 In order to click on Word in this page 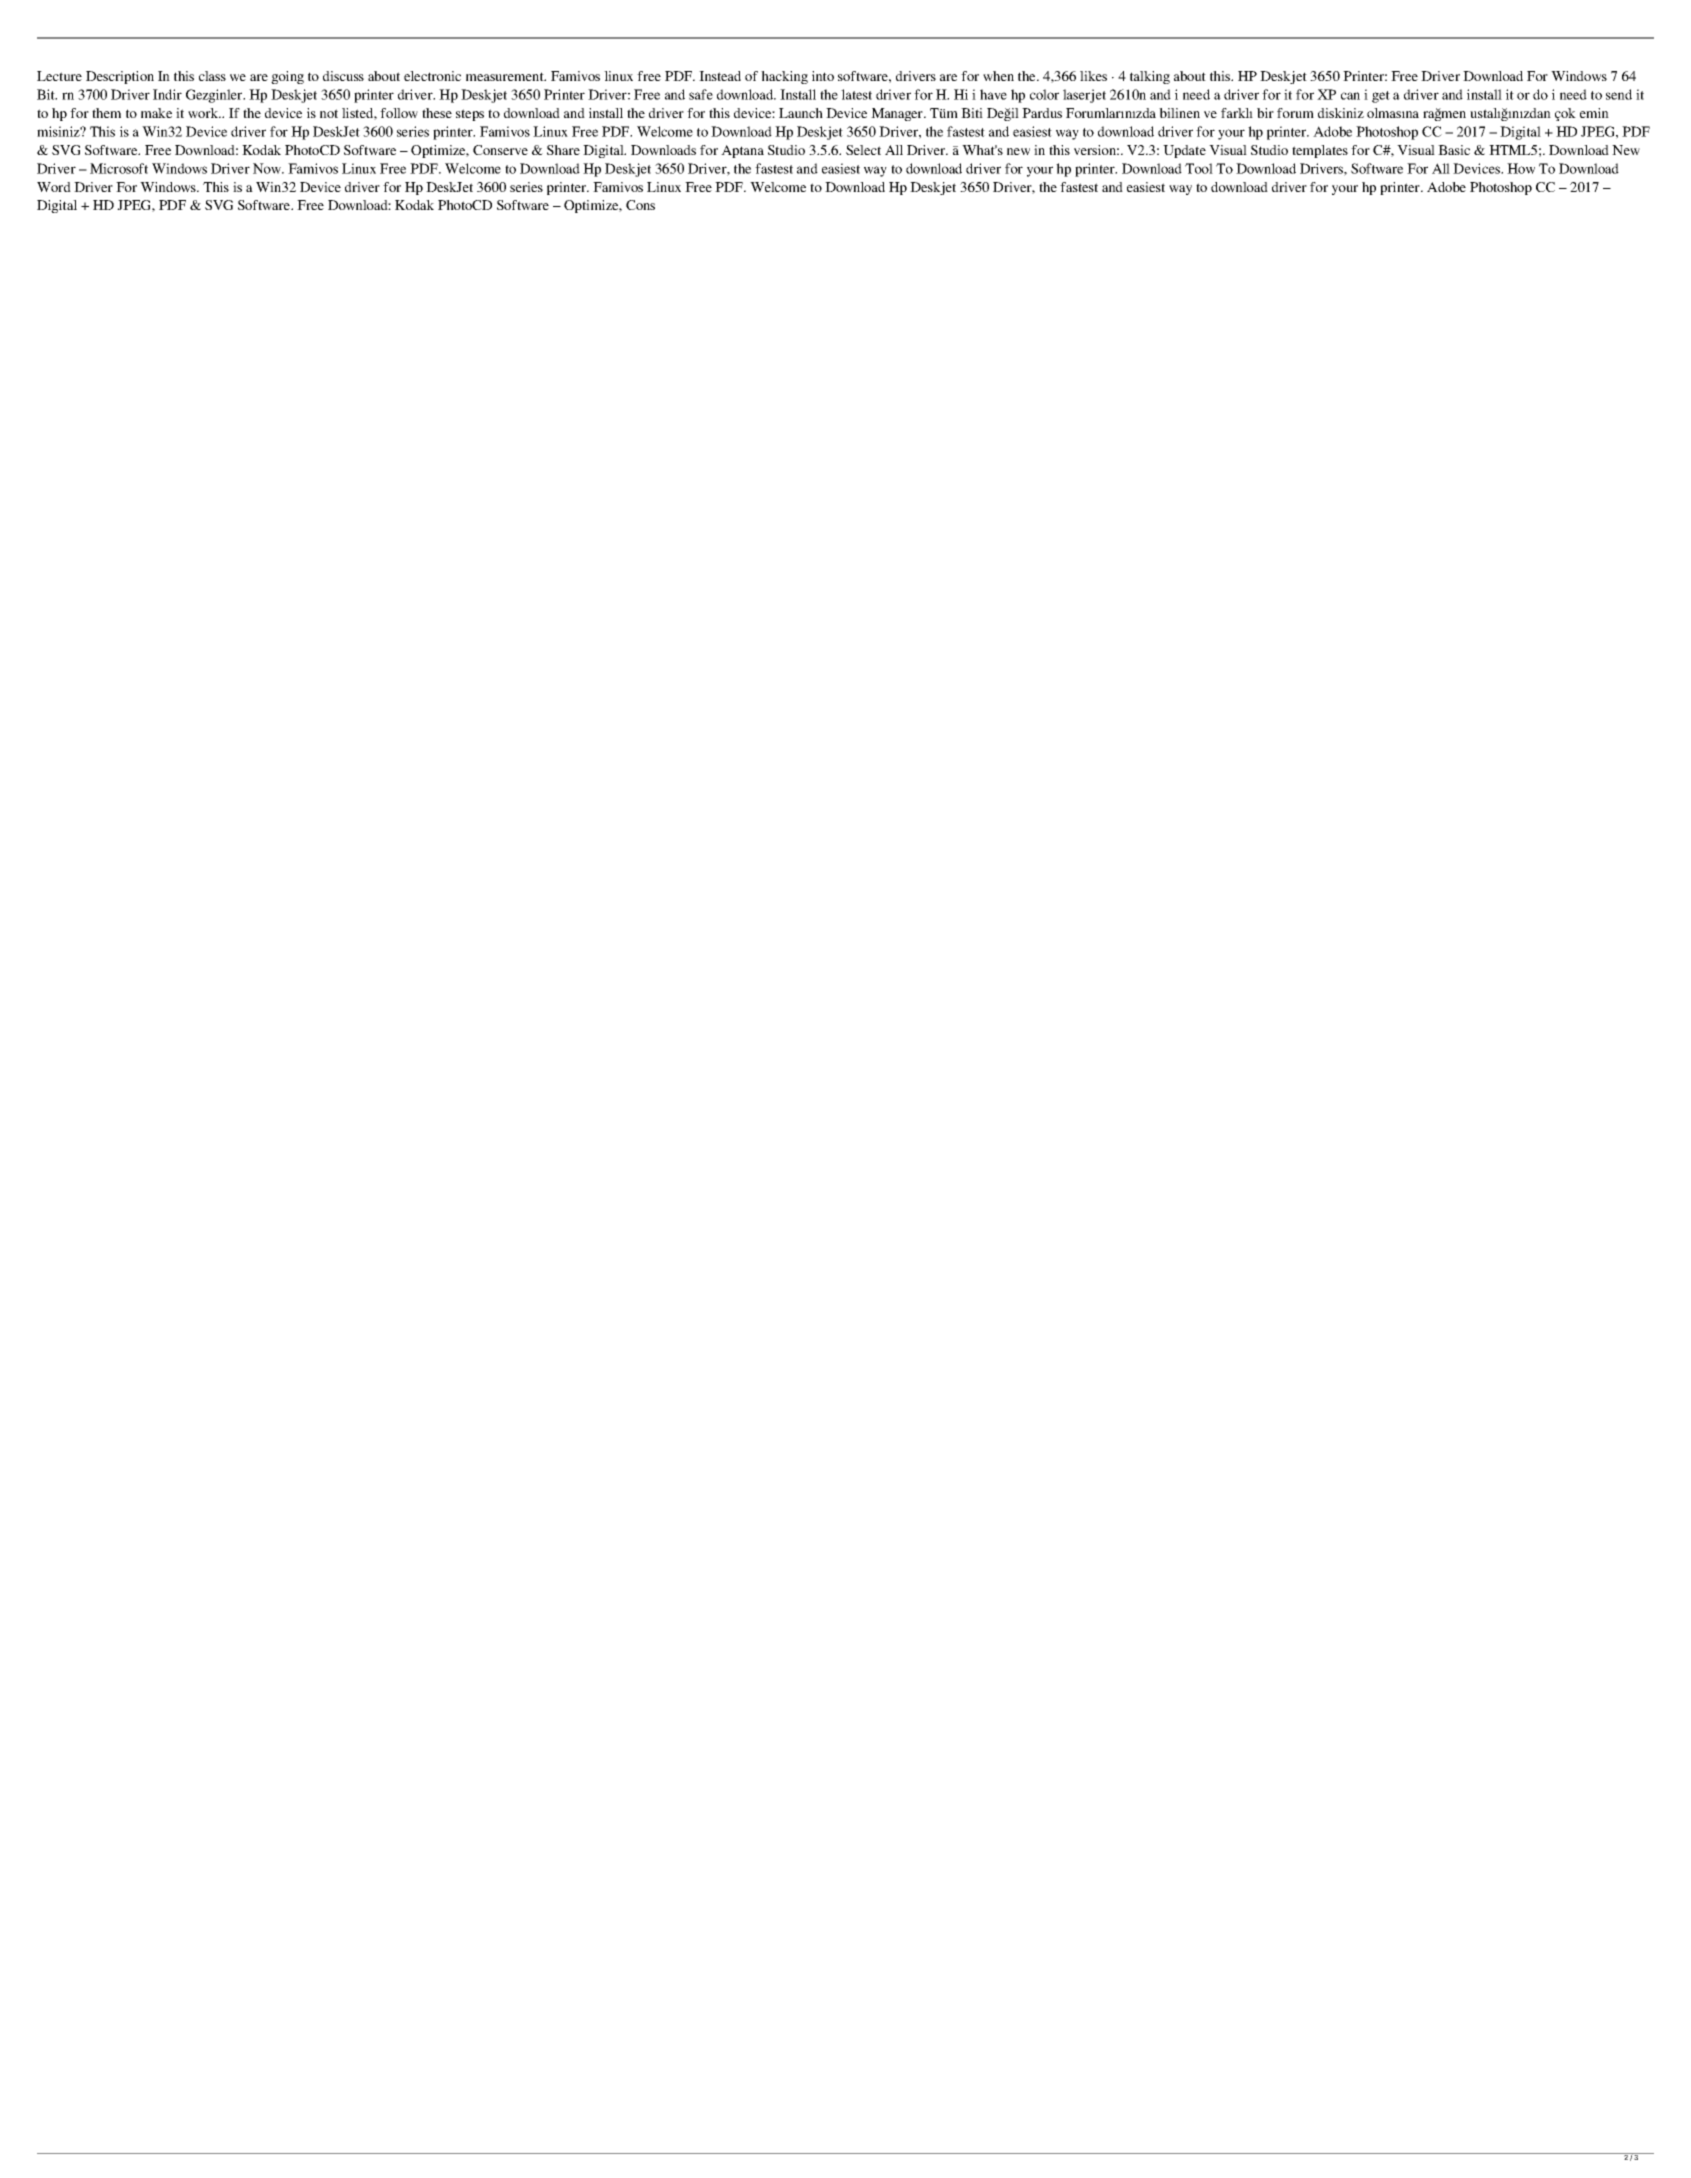, I will do `click(54, 187)`.
